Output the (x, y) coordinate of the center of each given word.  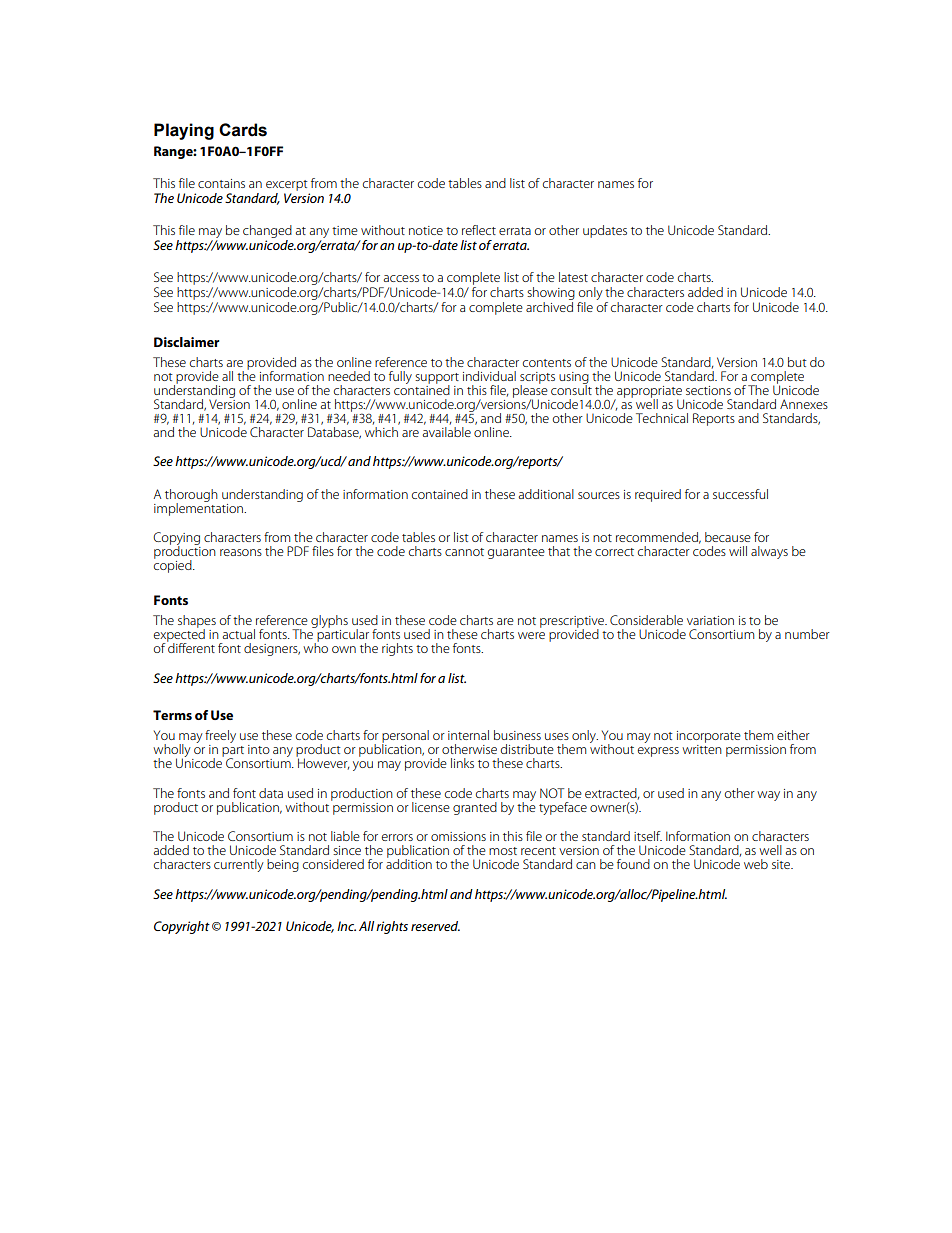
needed (349, 376)
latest (573, 277)
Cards (243, 130)
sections (708, 390)
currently (239, 865)
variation (710, 620)
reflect (479, 230)
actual (239, 634)
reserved (435, 926)
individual (489, 376)
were (531, 635)
